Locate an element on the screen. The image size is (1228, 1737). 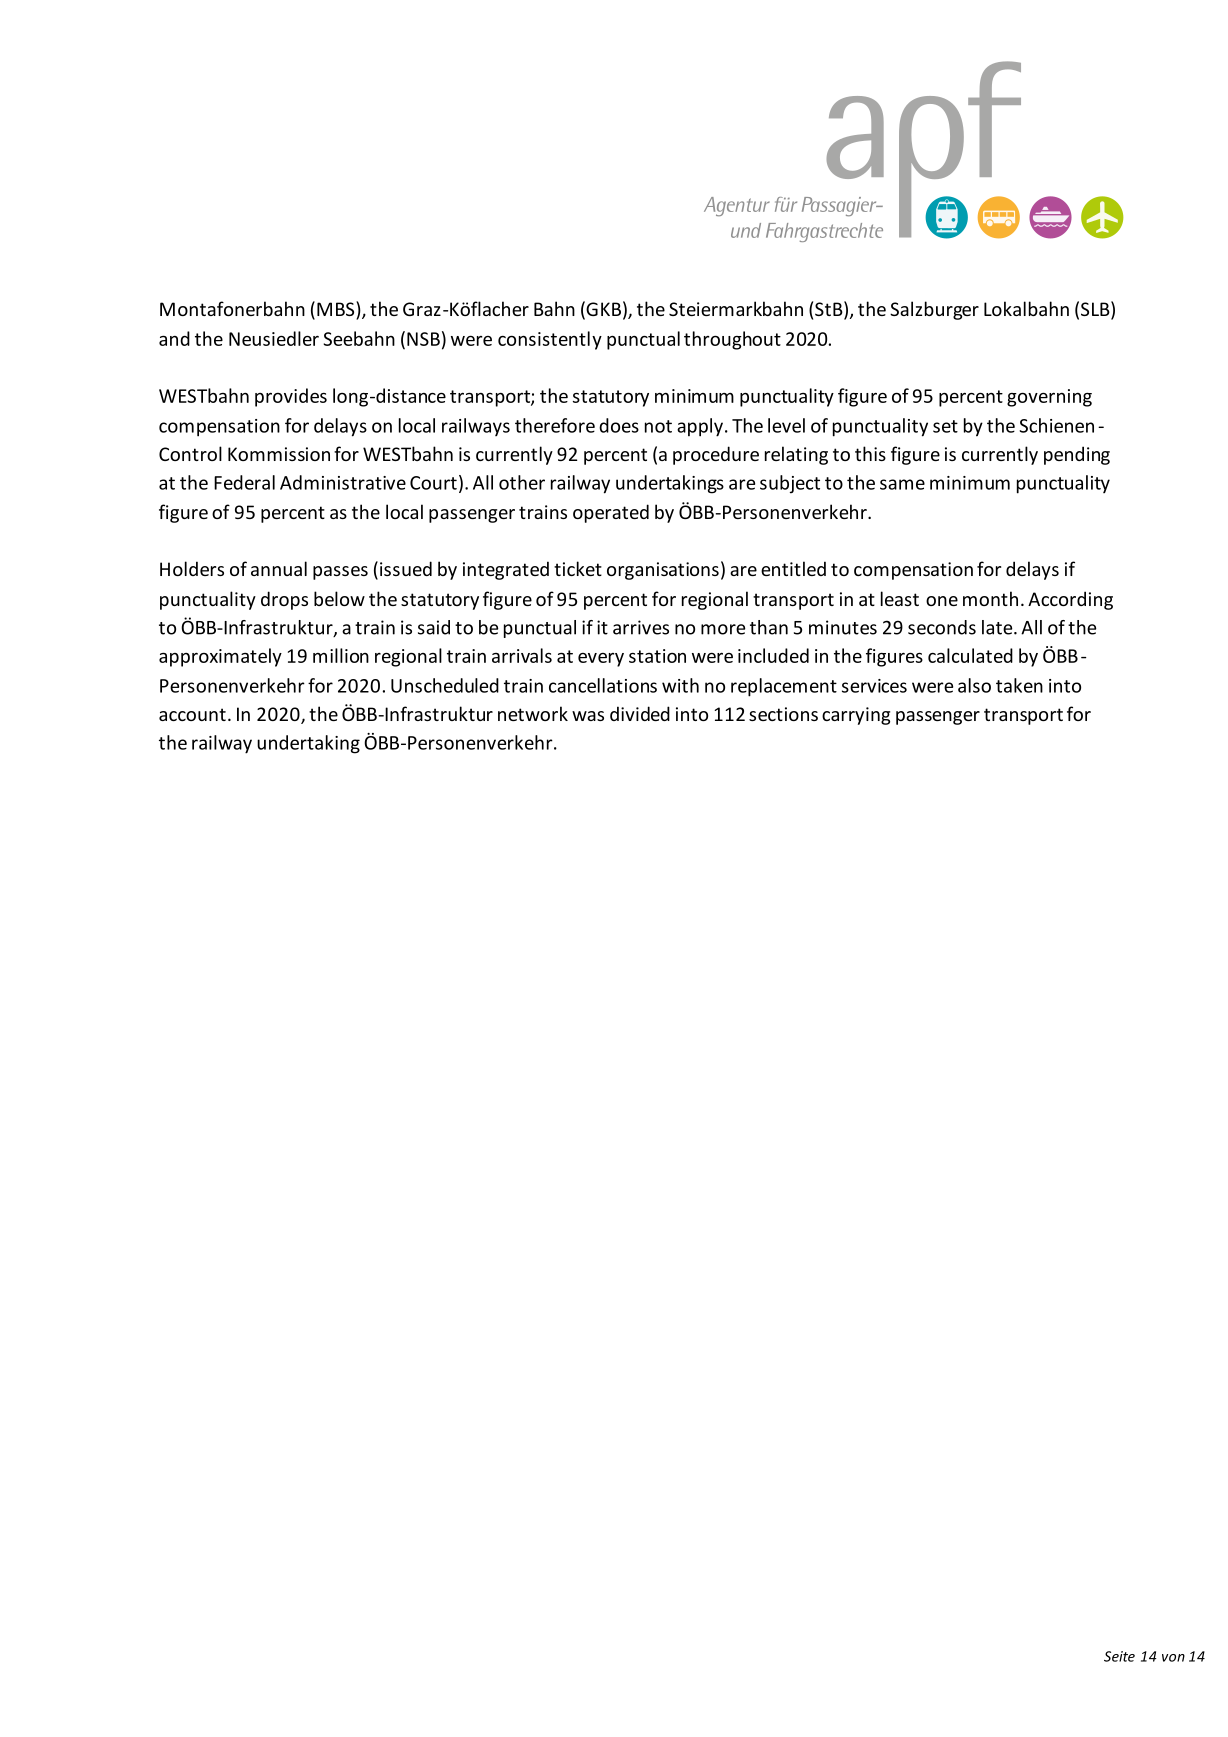
throughout is located at coordinates (732, 340).
